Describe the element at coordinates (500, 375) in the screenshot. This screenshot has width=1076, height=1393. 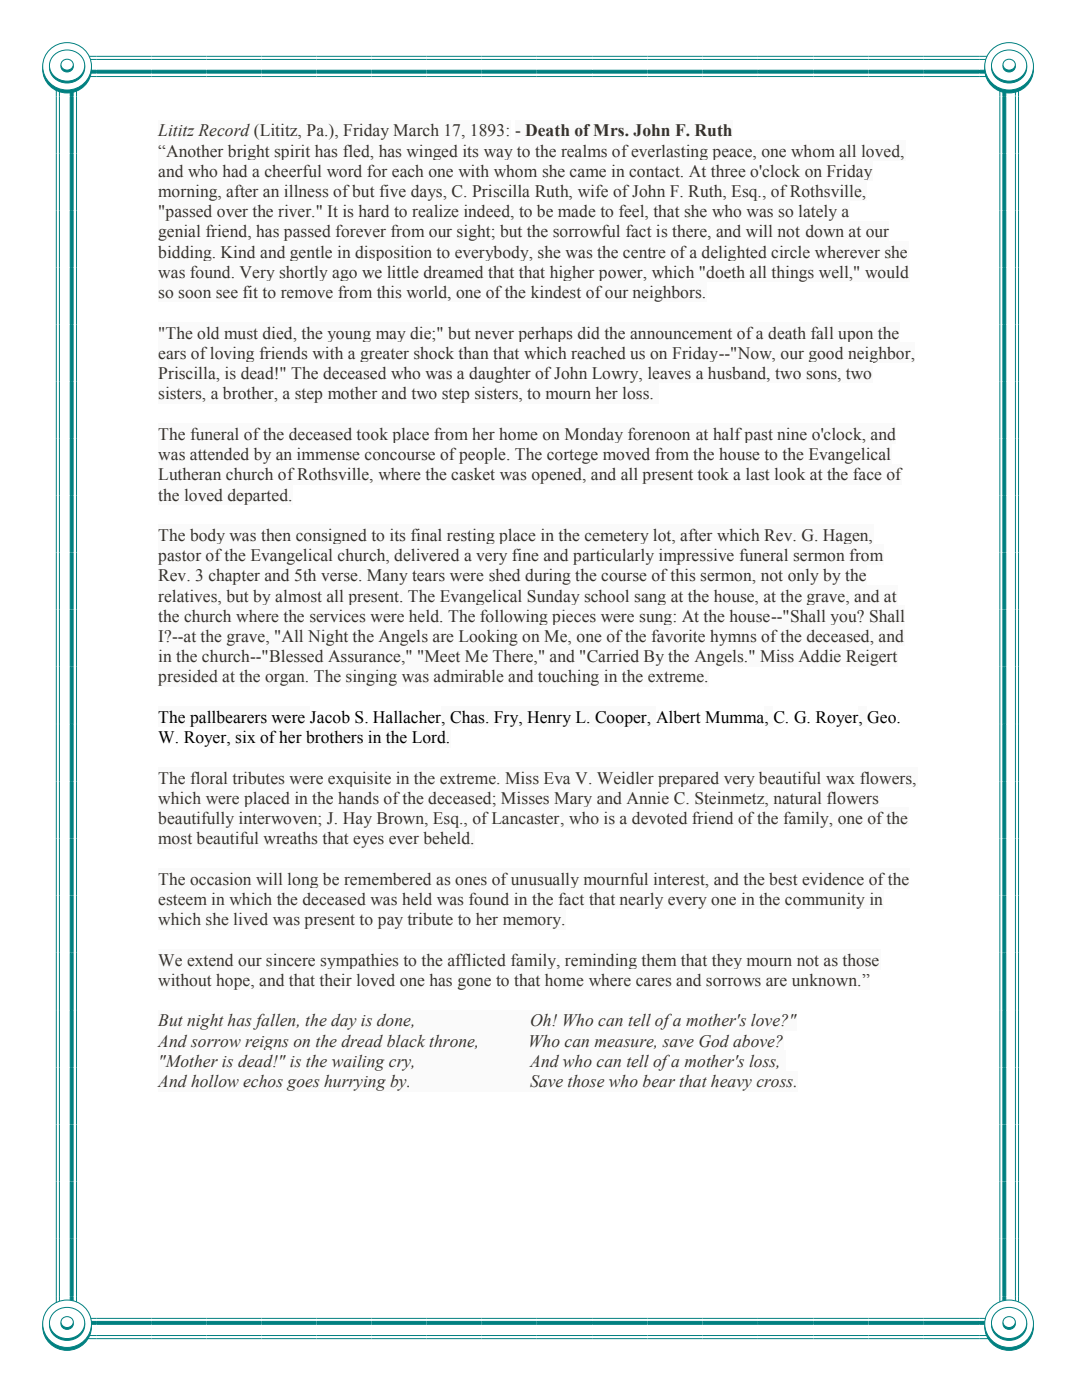
I see `daughter` at that location.
